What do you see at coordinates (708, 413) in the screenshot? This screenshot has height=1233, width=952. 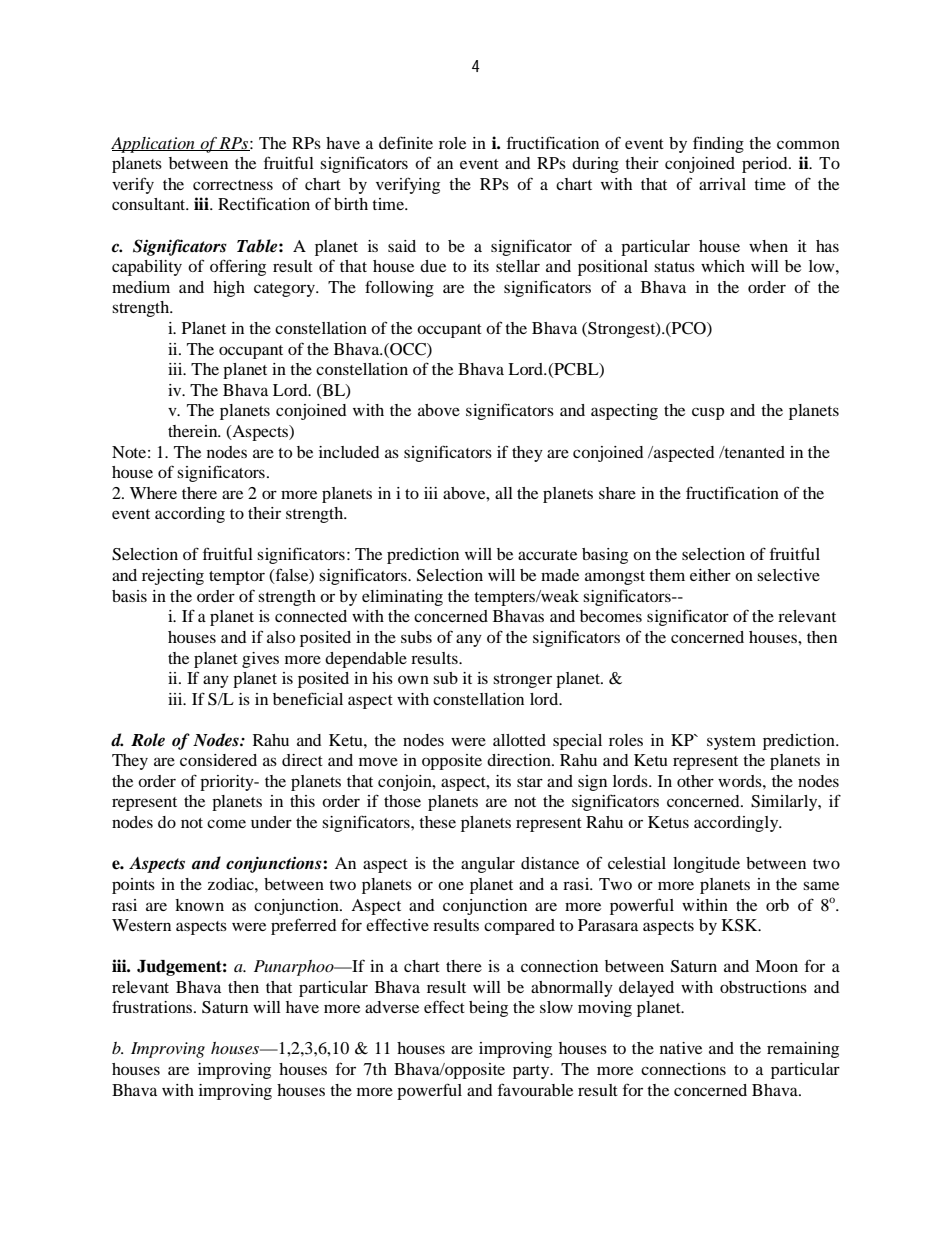 I see `cusp` at bounding box center [708, 413].
